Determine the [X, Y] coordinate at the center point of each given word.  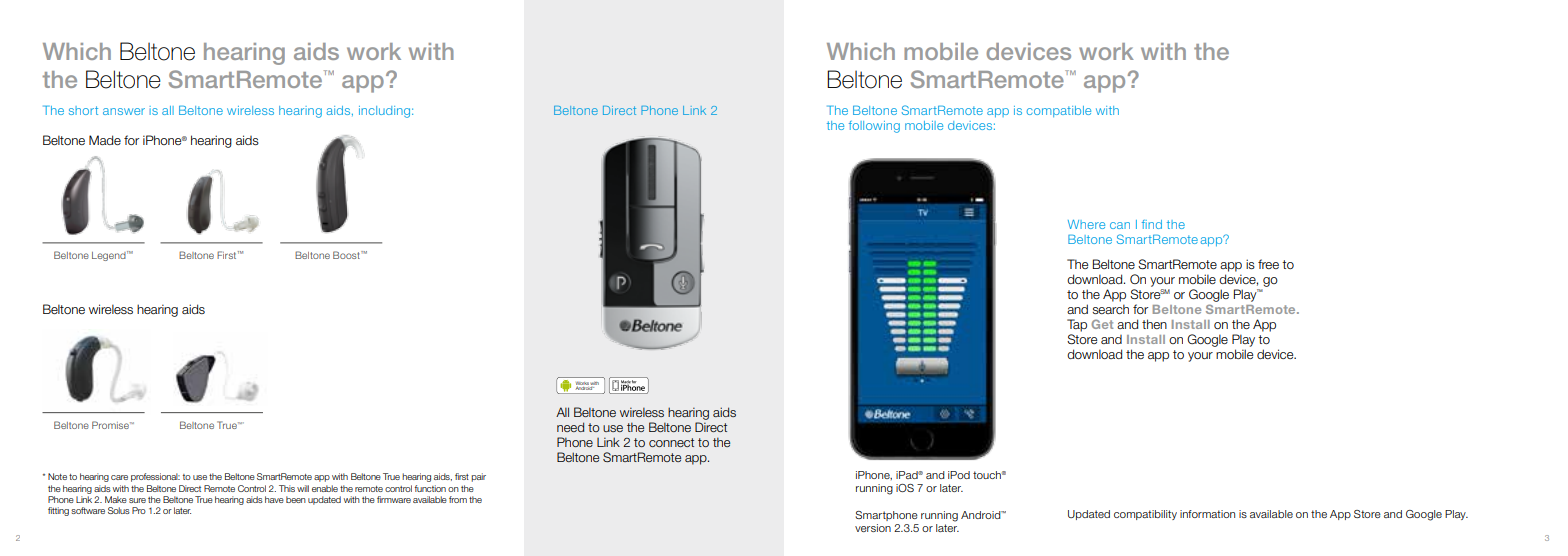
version [873, 528]
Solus [119, 510]
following [874, 127]
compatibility [1145, 515]
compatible [1059, 111]
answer [124, 111]
